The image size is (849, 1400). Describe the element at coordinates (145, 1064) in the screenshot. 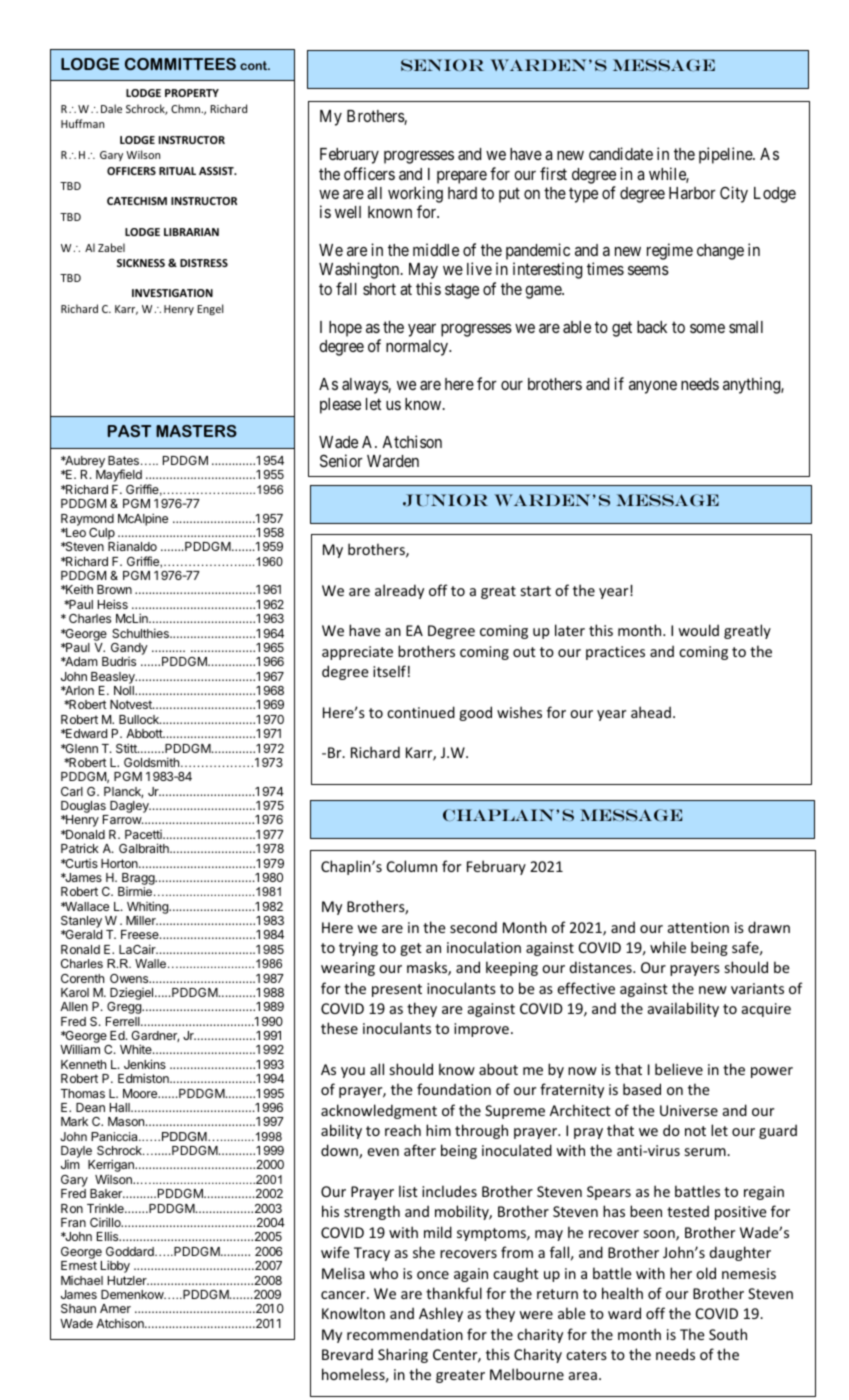

I see `Jenkins` at that location.
